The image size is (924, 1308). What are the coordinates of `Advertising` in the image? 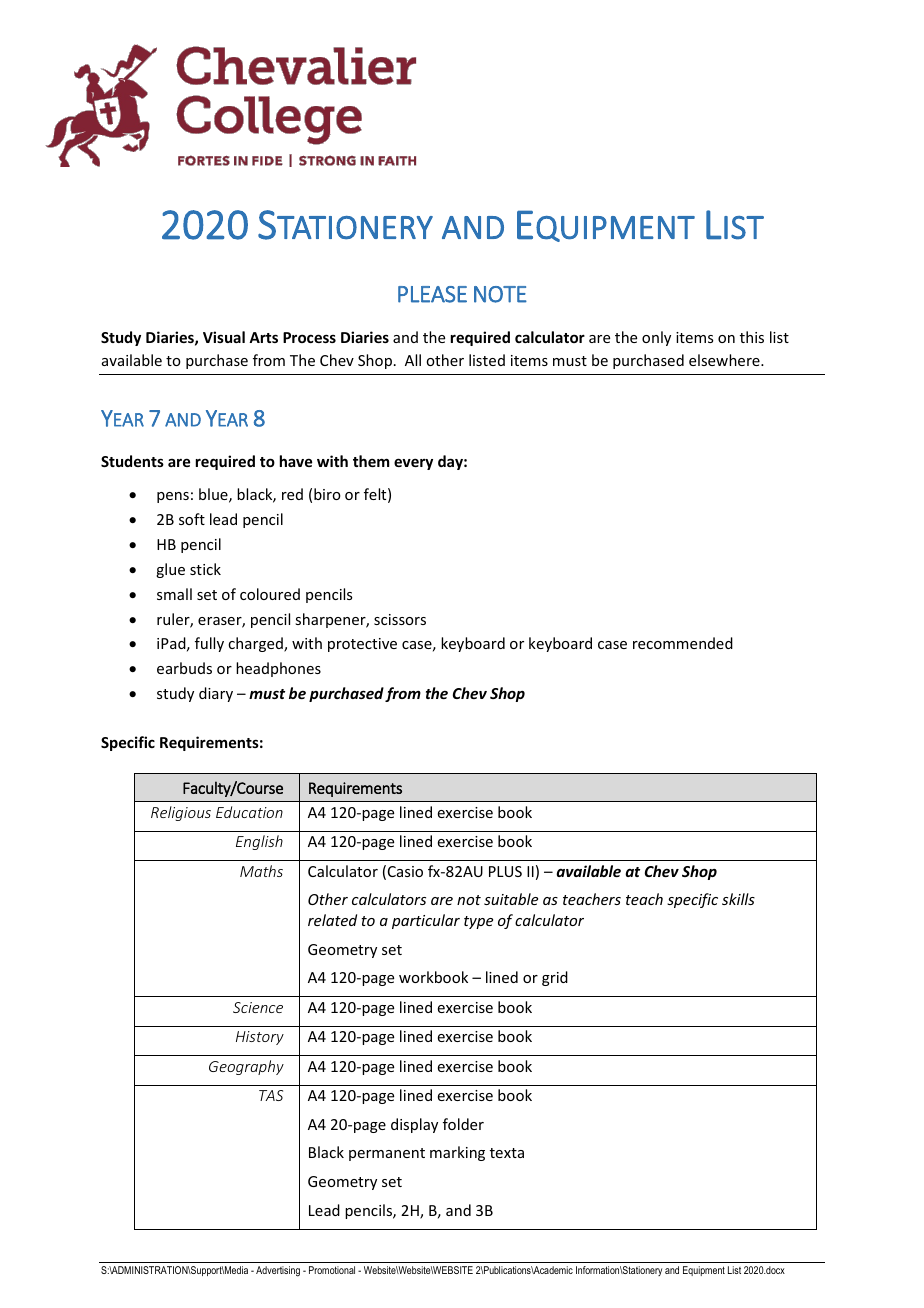 It's located at (278, 1271).
